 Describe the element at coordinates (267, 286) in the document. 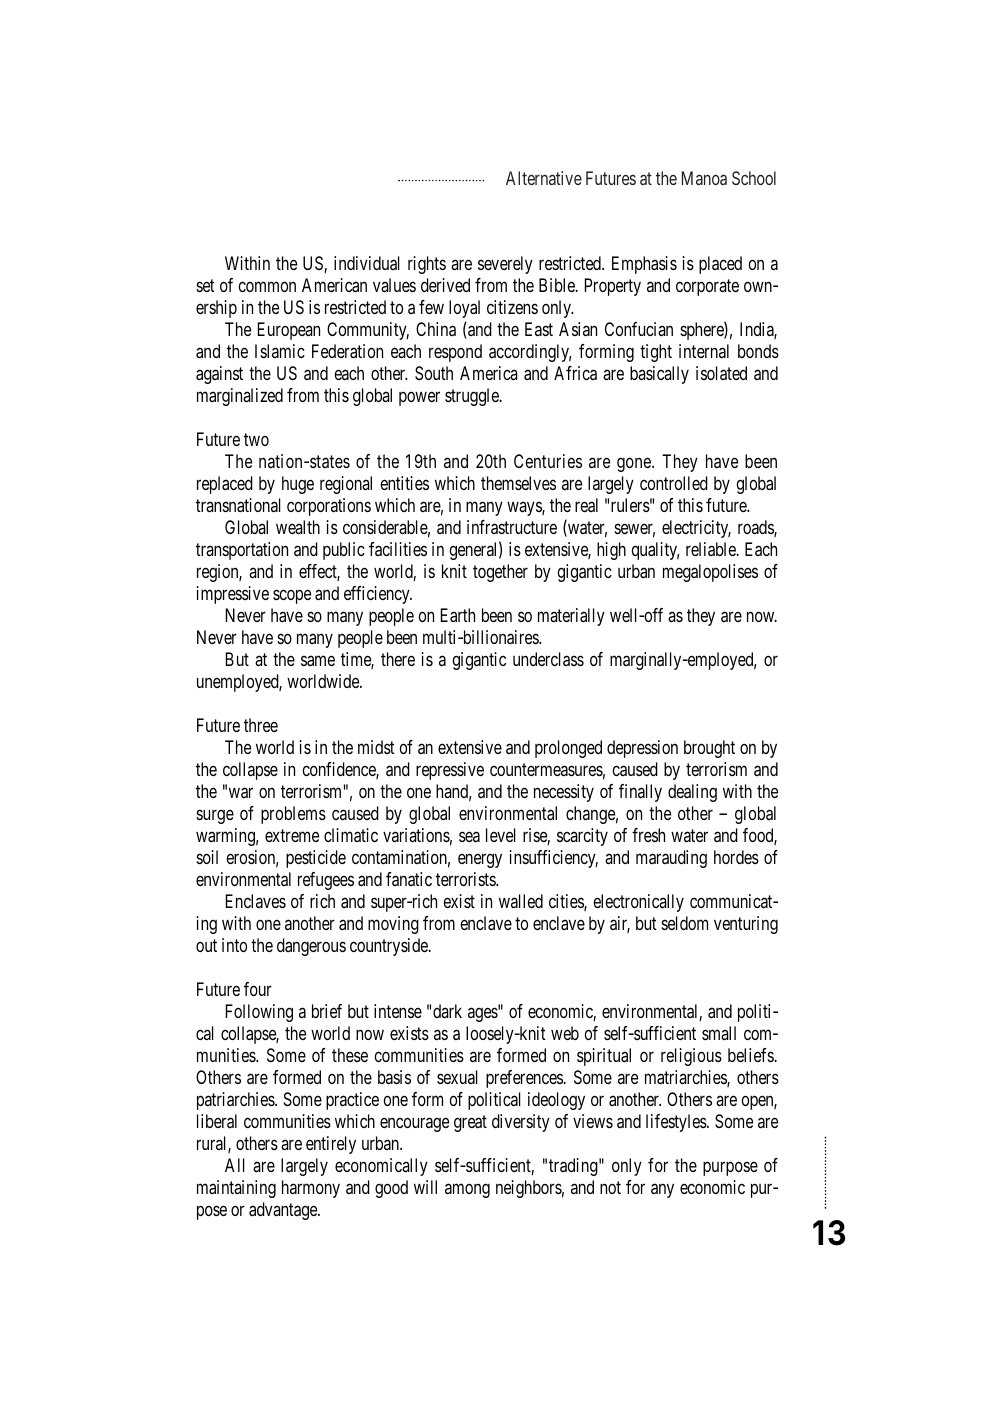

I see `common` at that location.
